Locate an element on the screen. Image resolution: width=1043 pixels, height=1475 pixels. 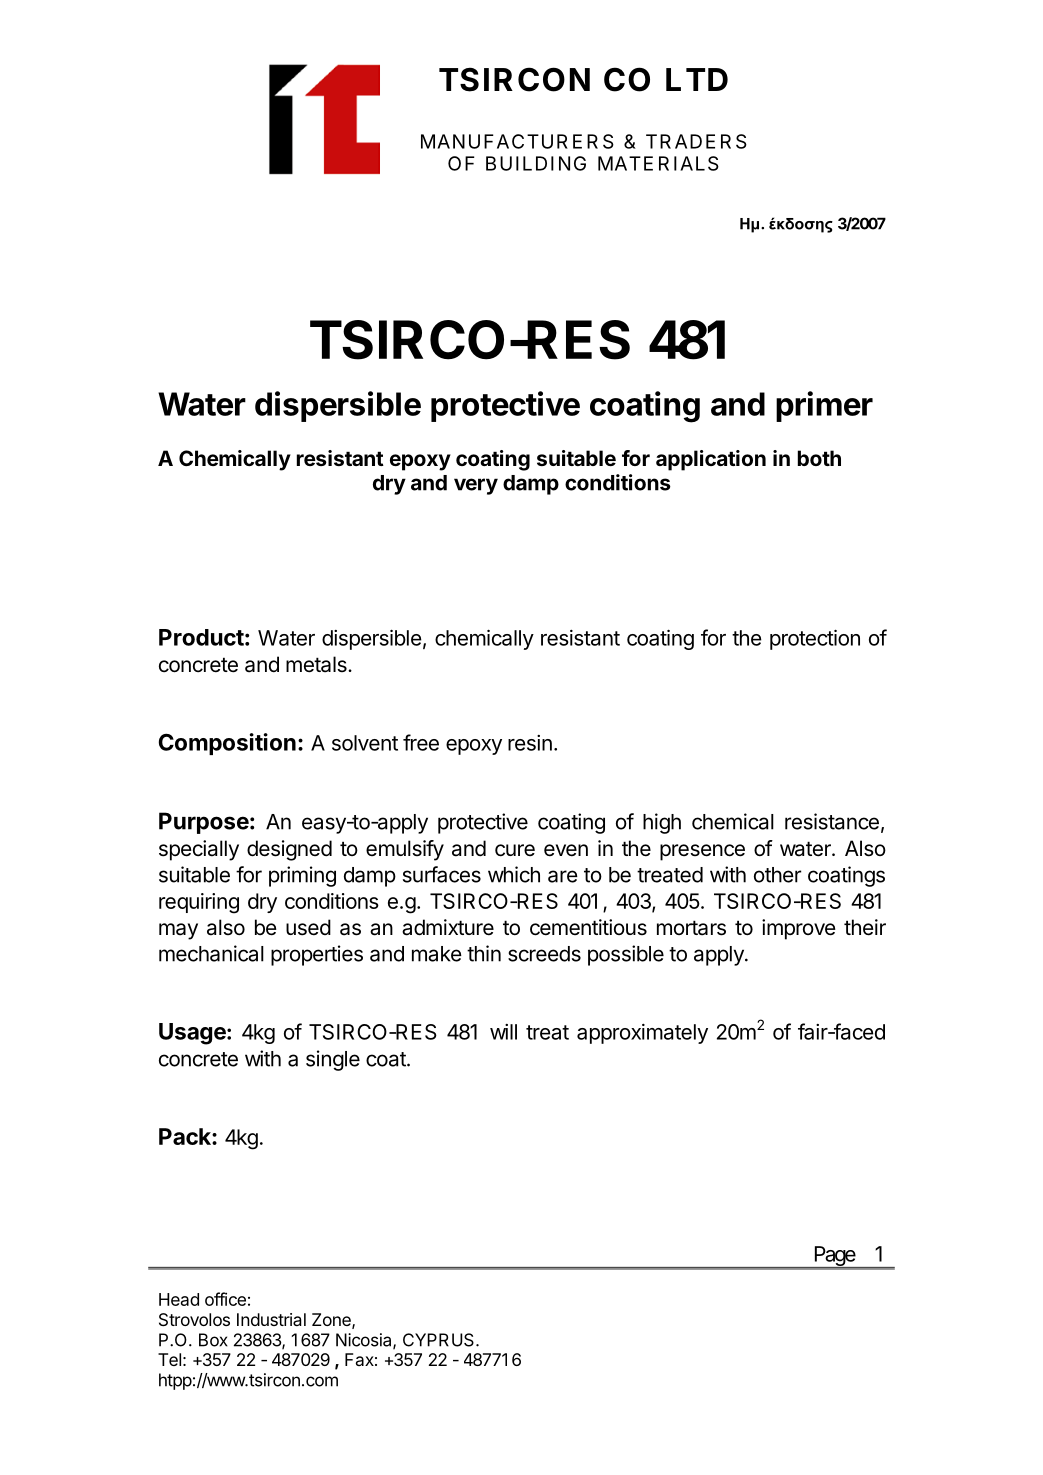
mechanical is located at coordinates (211, 953).
